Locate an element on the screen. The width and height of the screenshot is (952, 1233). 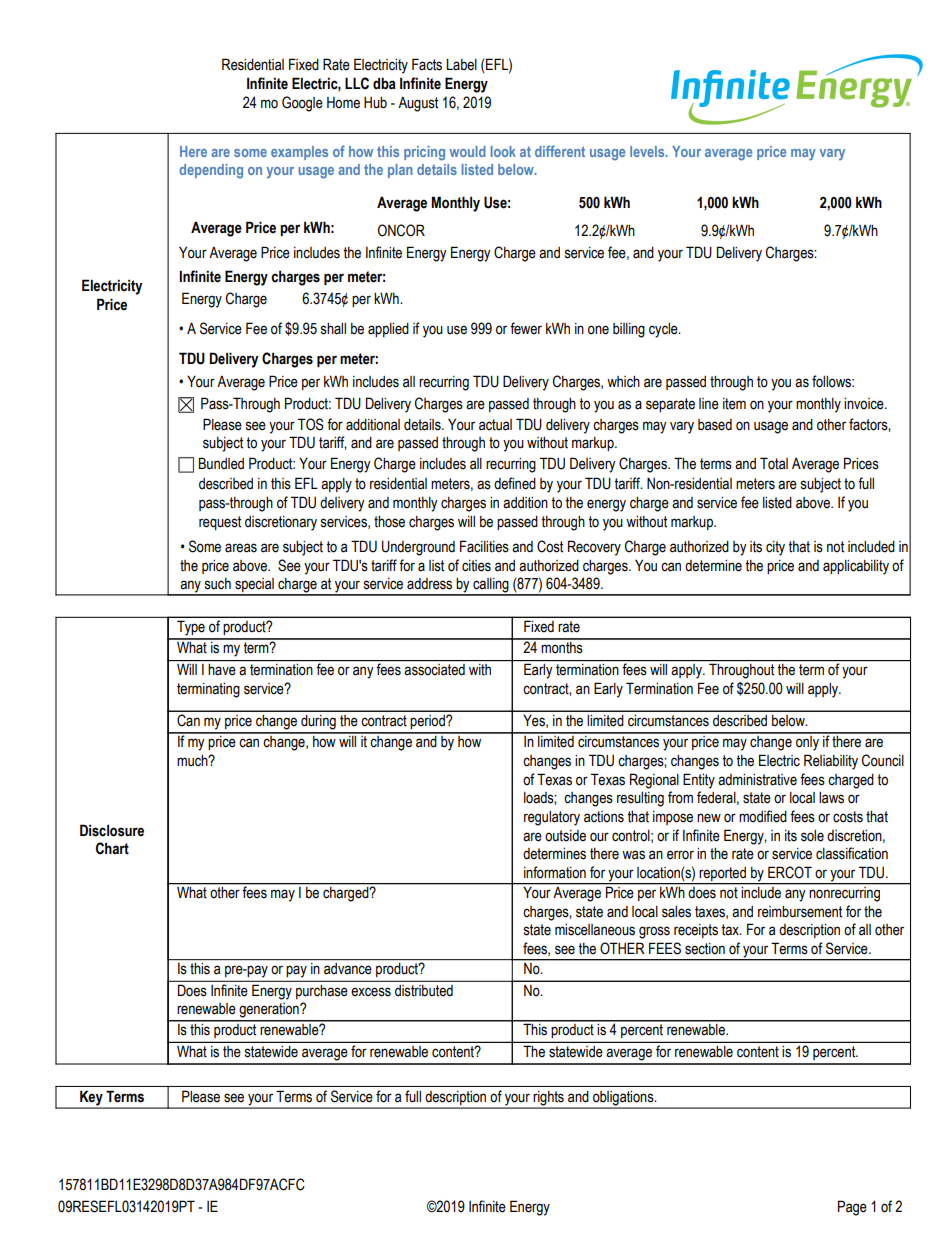
have is located at coordinates (222, 670).
